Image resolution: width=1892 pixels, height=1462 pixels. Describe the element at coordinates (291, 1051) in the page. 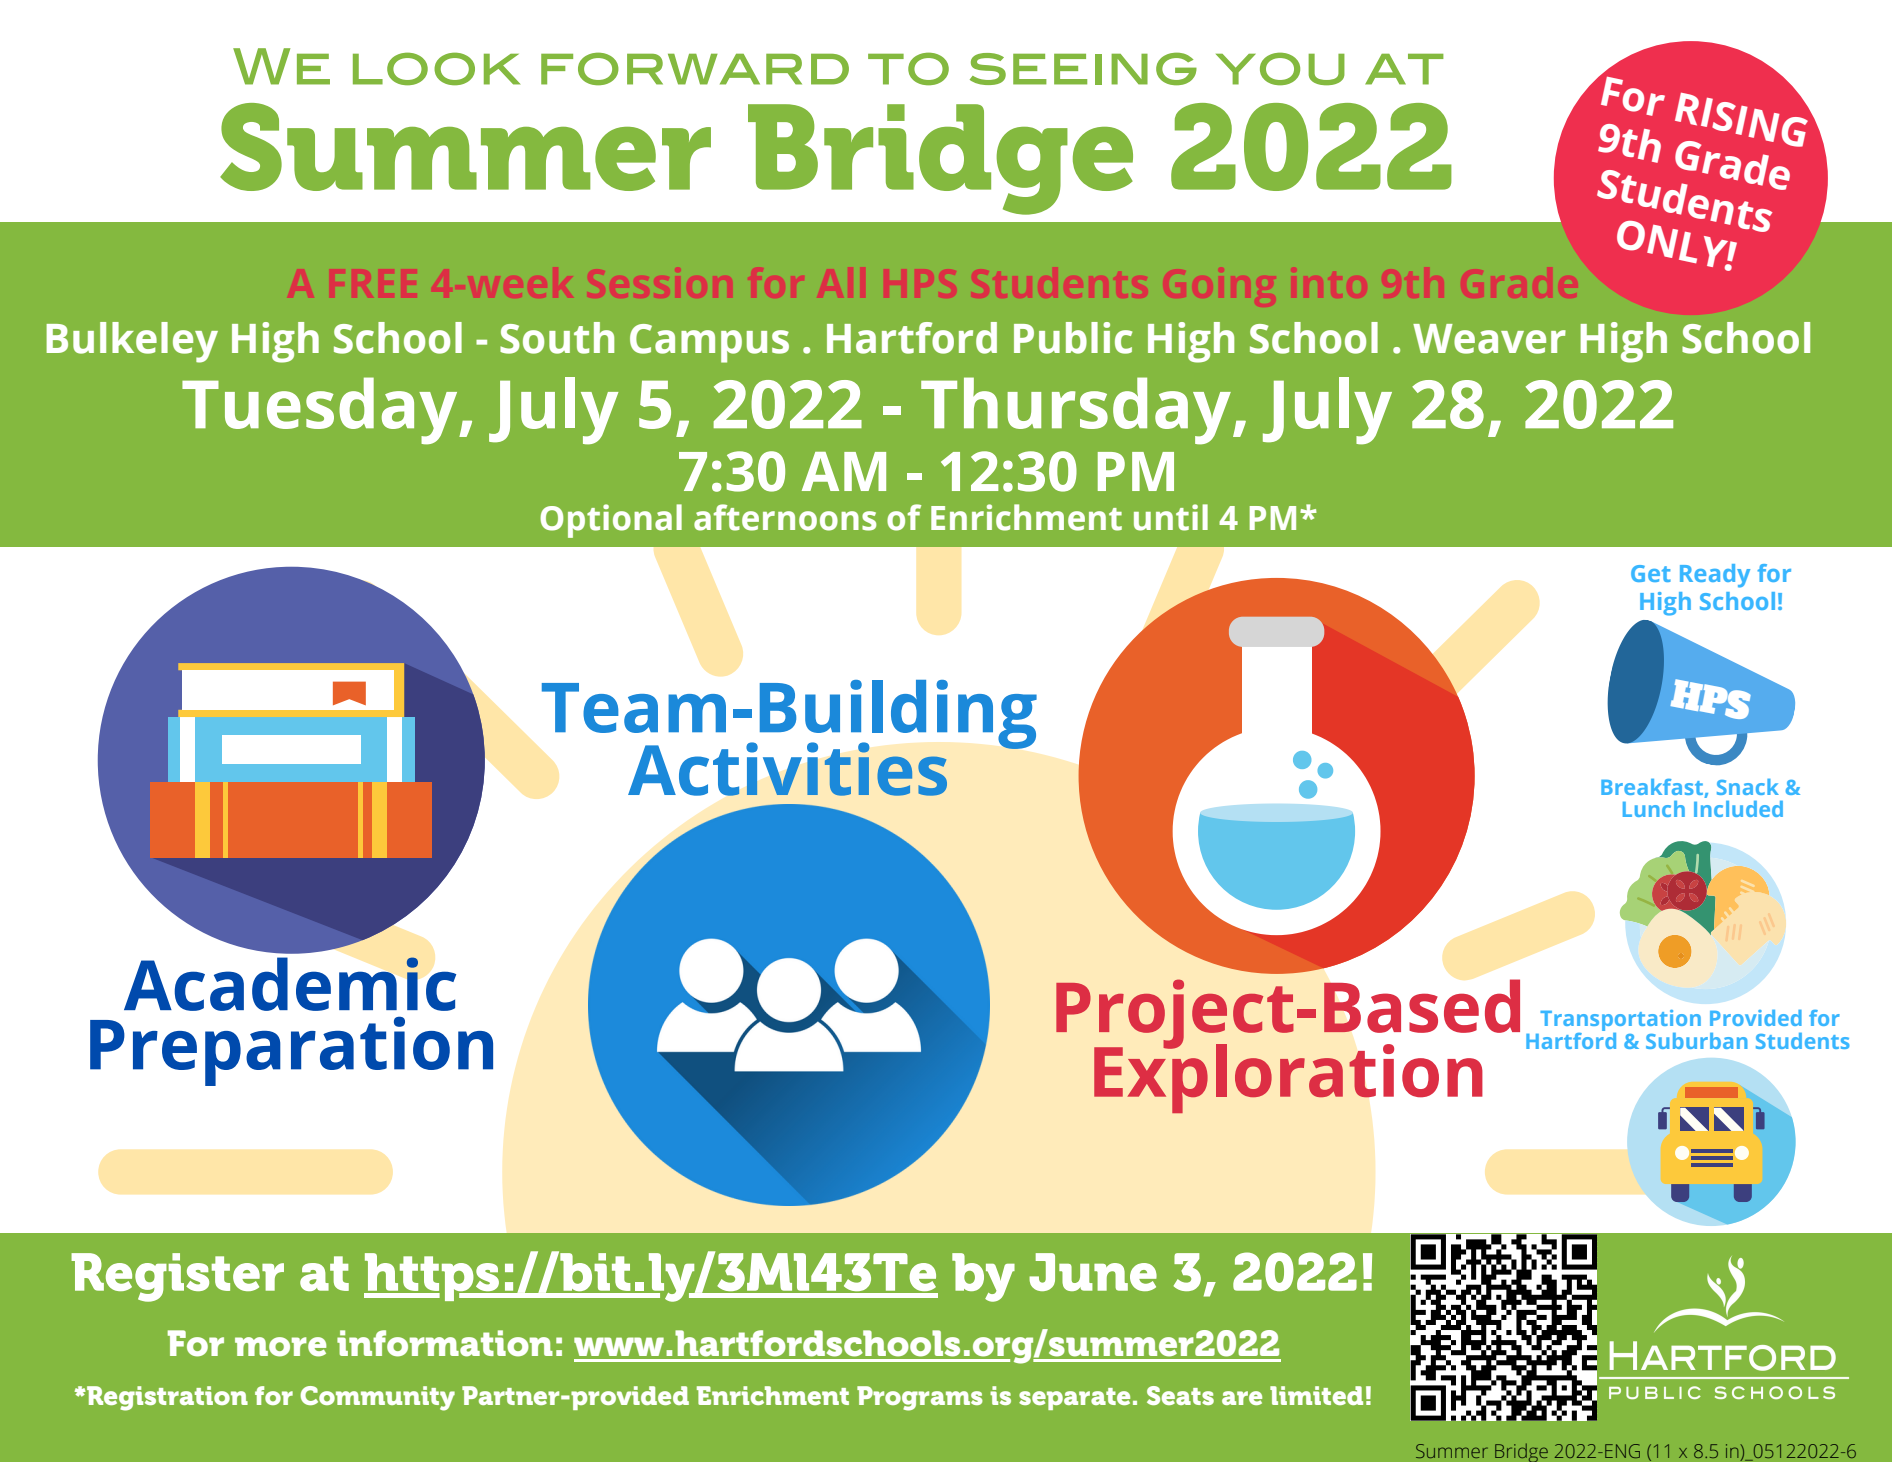

I see `Preparation` at that location.
